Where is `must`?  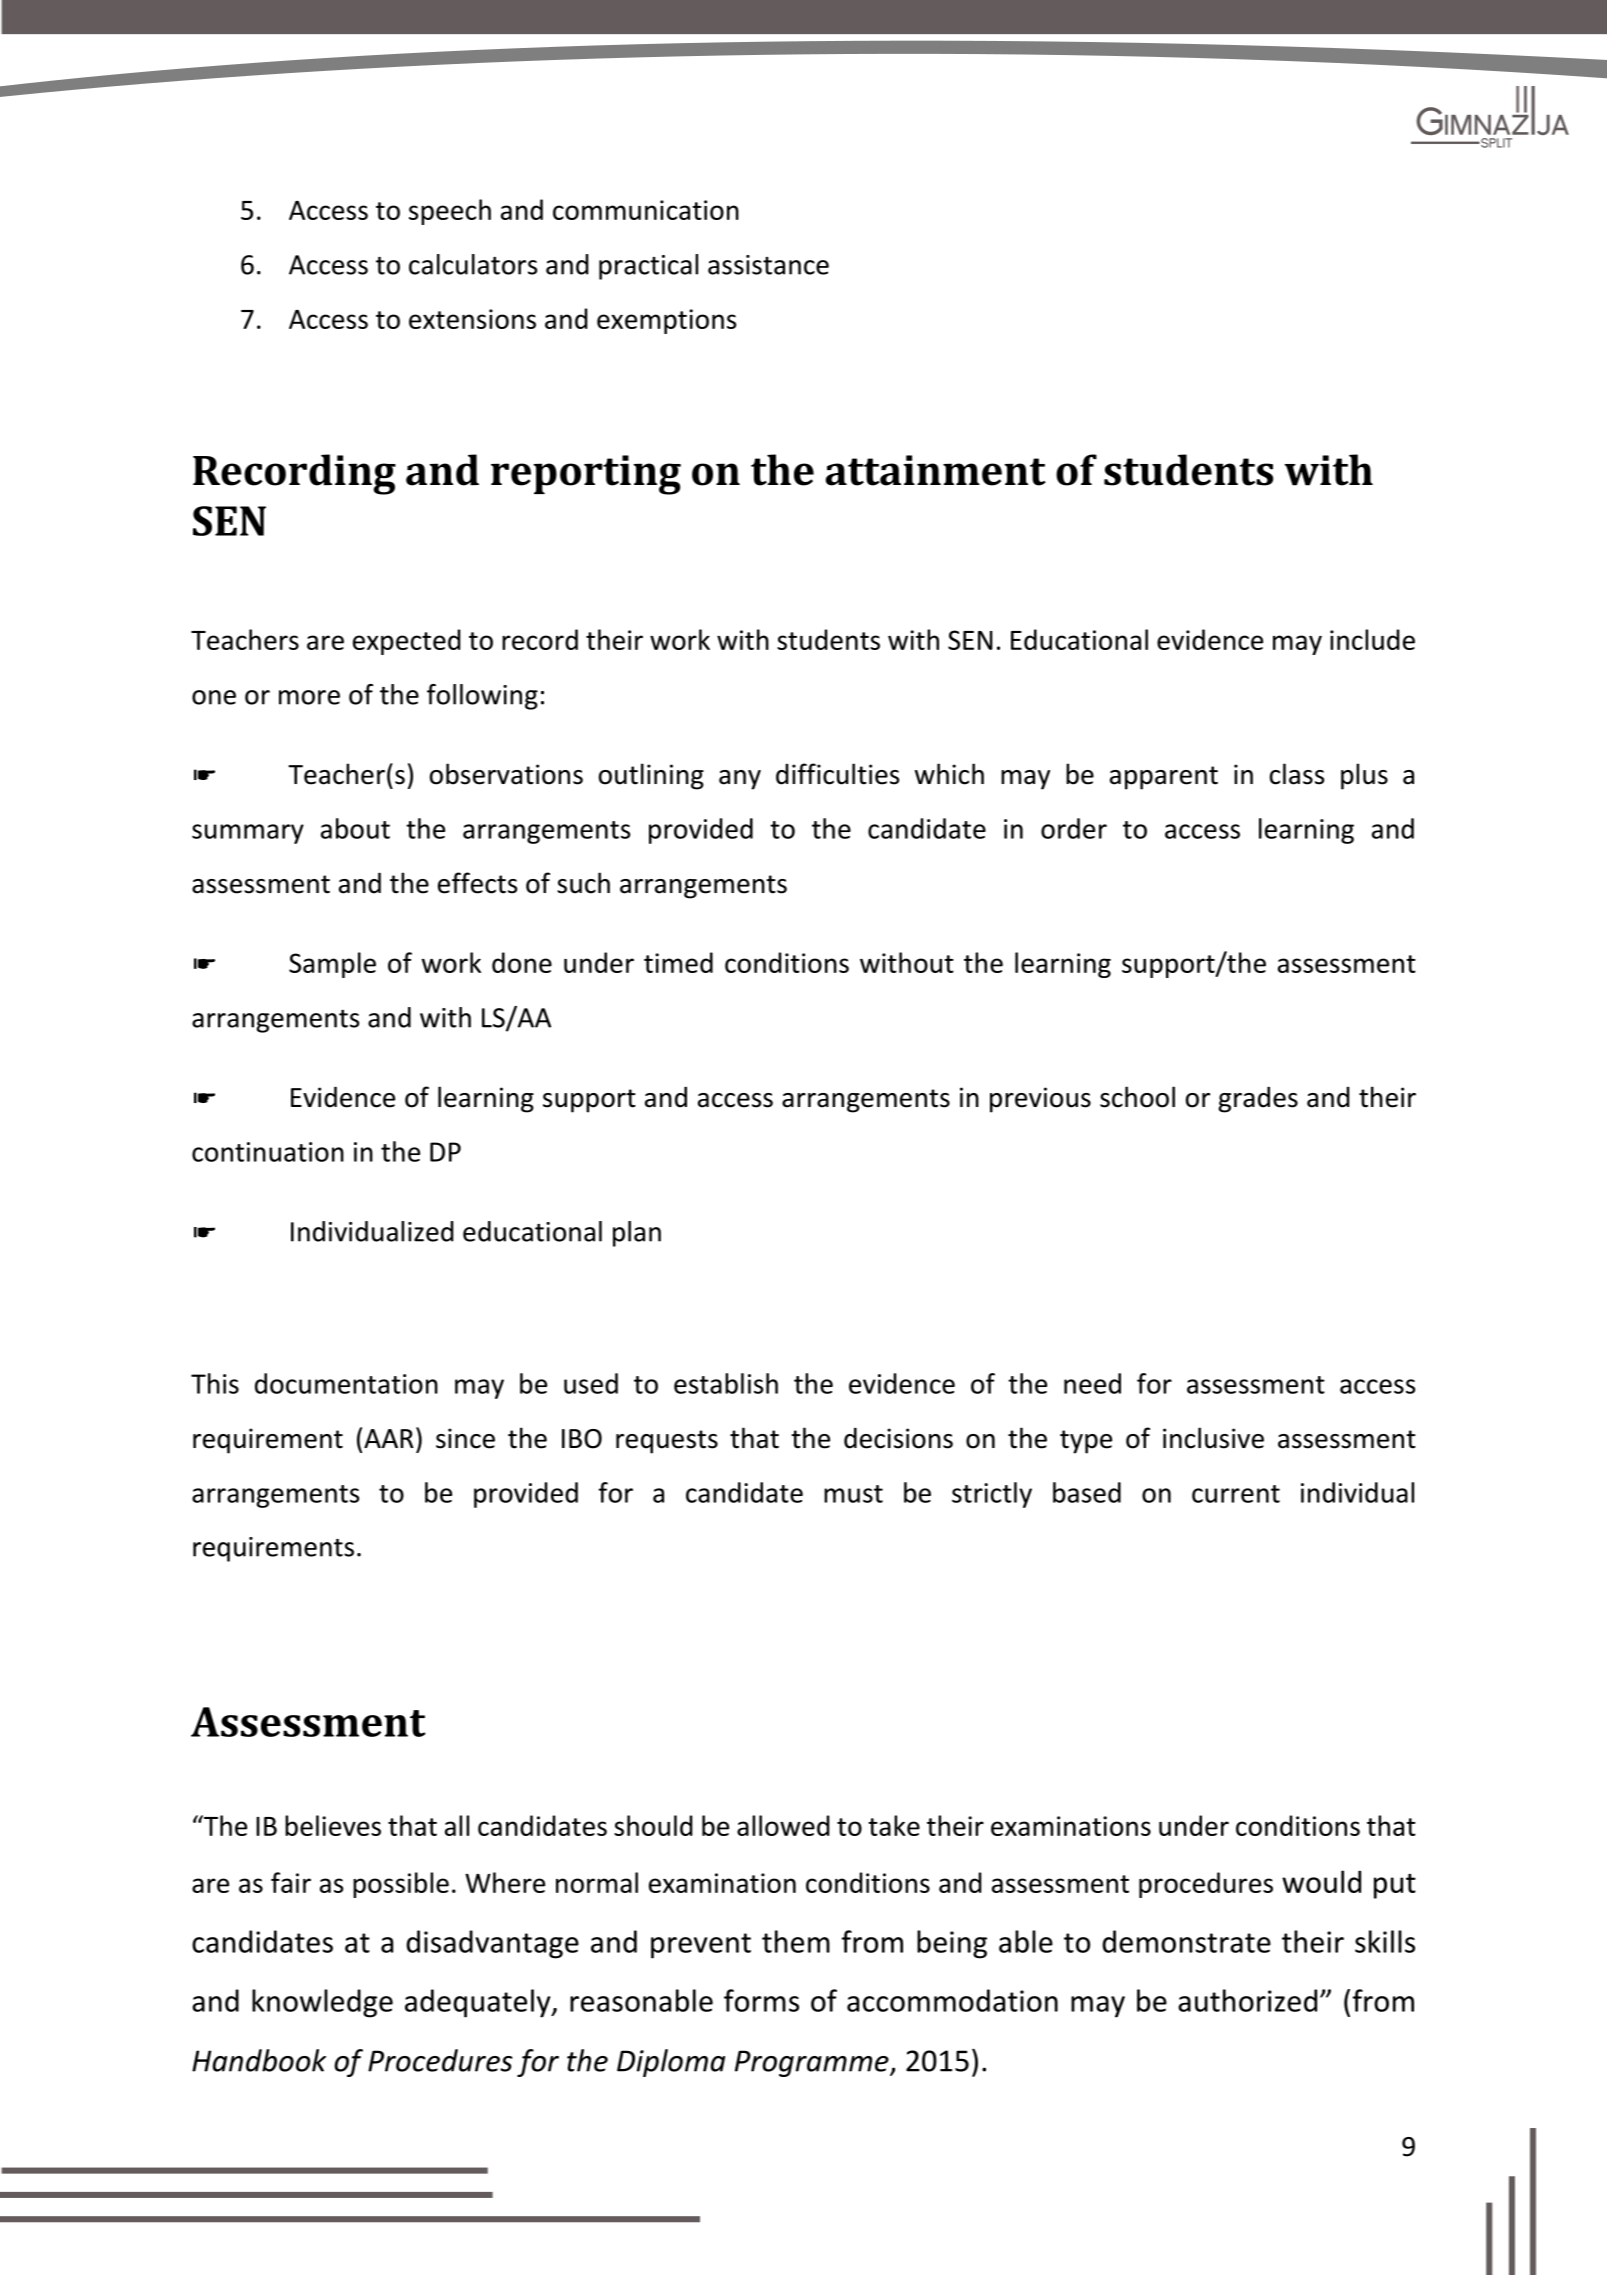 must is located at coordinates (853, 1494).
